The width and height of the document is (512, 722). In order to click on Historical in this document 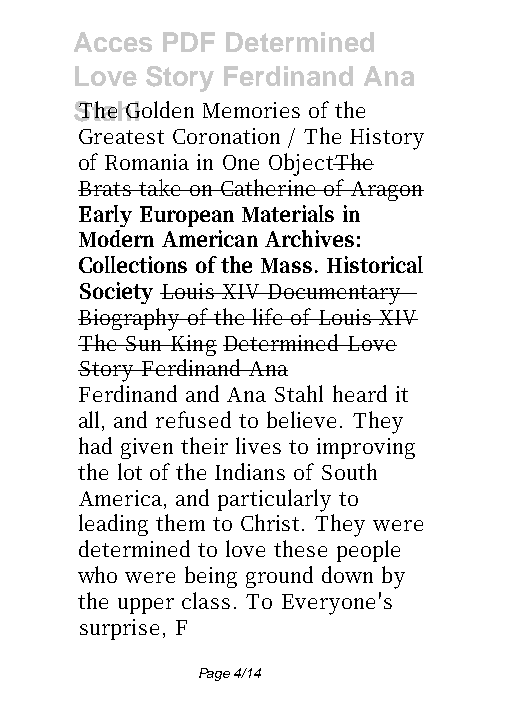, I will do `click(375, 264)`.
